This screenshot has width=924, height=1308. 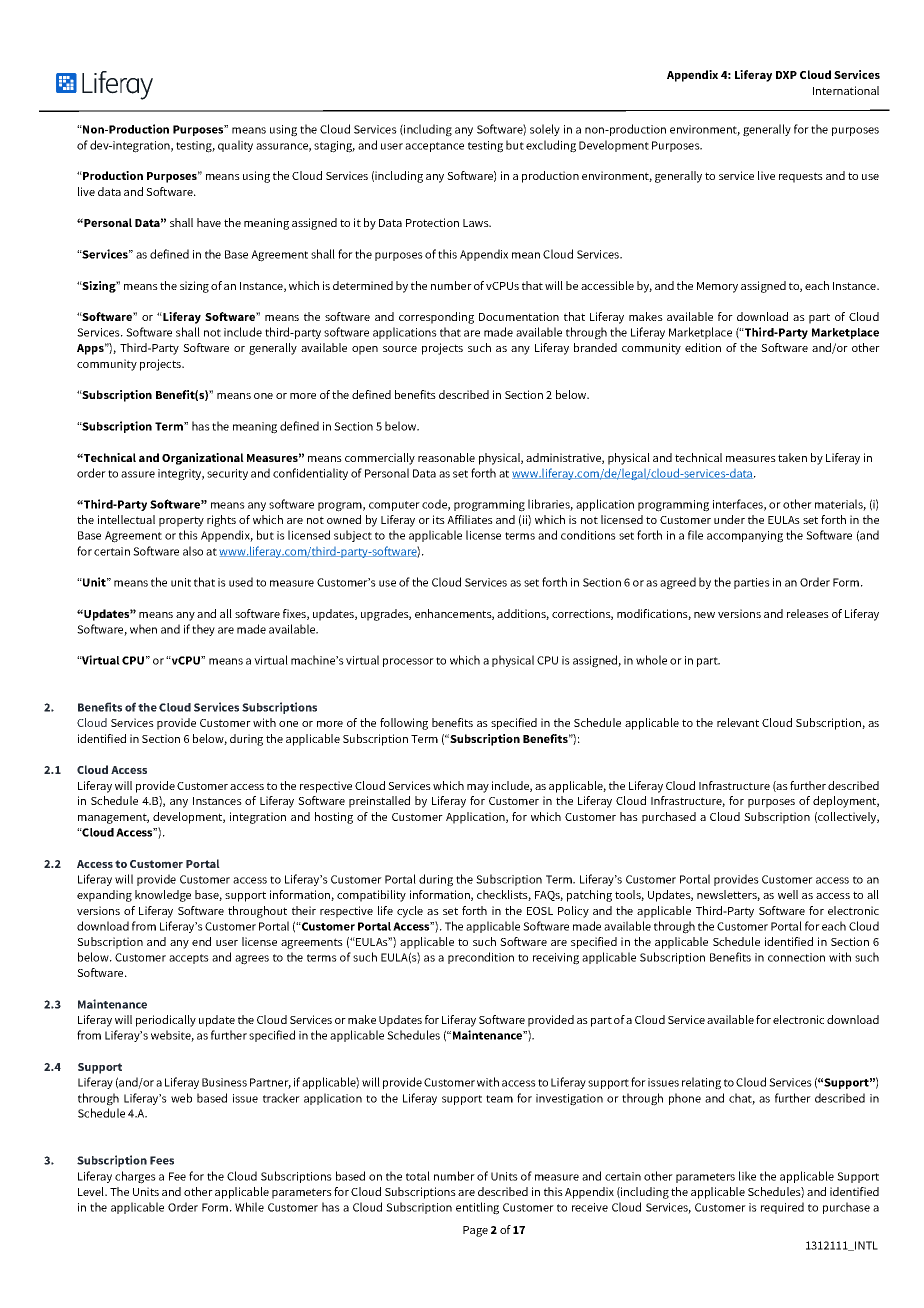 What do you see at coordinates (235, 146) in the screenshot?
I see `quality` at bounding box center [235, 146].
